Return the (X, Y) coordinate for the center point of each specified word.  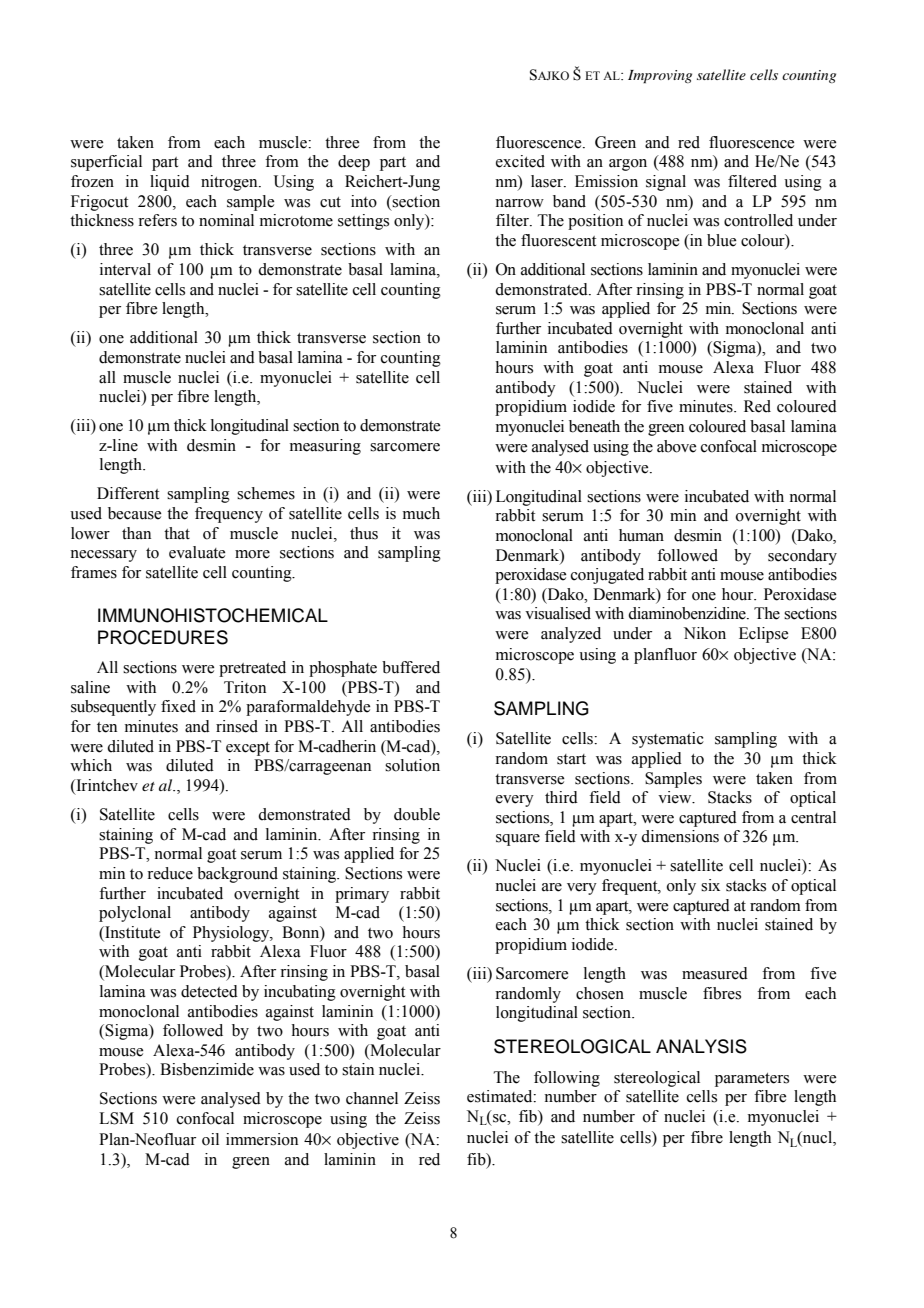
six (710, 885)
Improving (660, 77)
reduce (170, 873)
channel (372, 1098)
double (417, 814)
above (676, 446)
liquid (170, 183)
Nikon (705, 633)
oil (210, 1139)
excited (520, 161)
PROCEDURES (163, 637)
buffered (411, 667)
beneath (594, 426)
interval (125, 269)
